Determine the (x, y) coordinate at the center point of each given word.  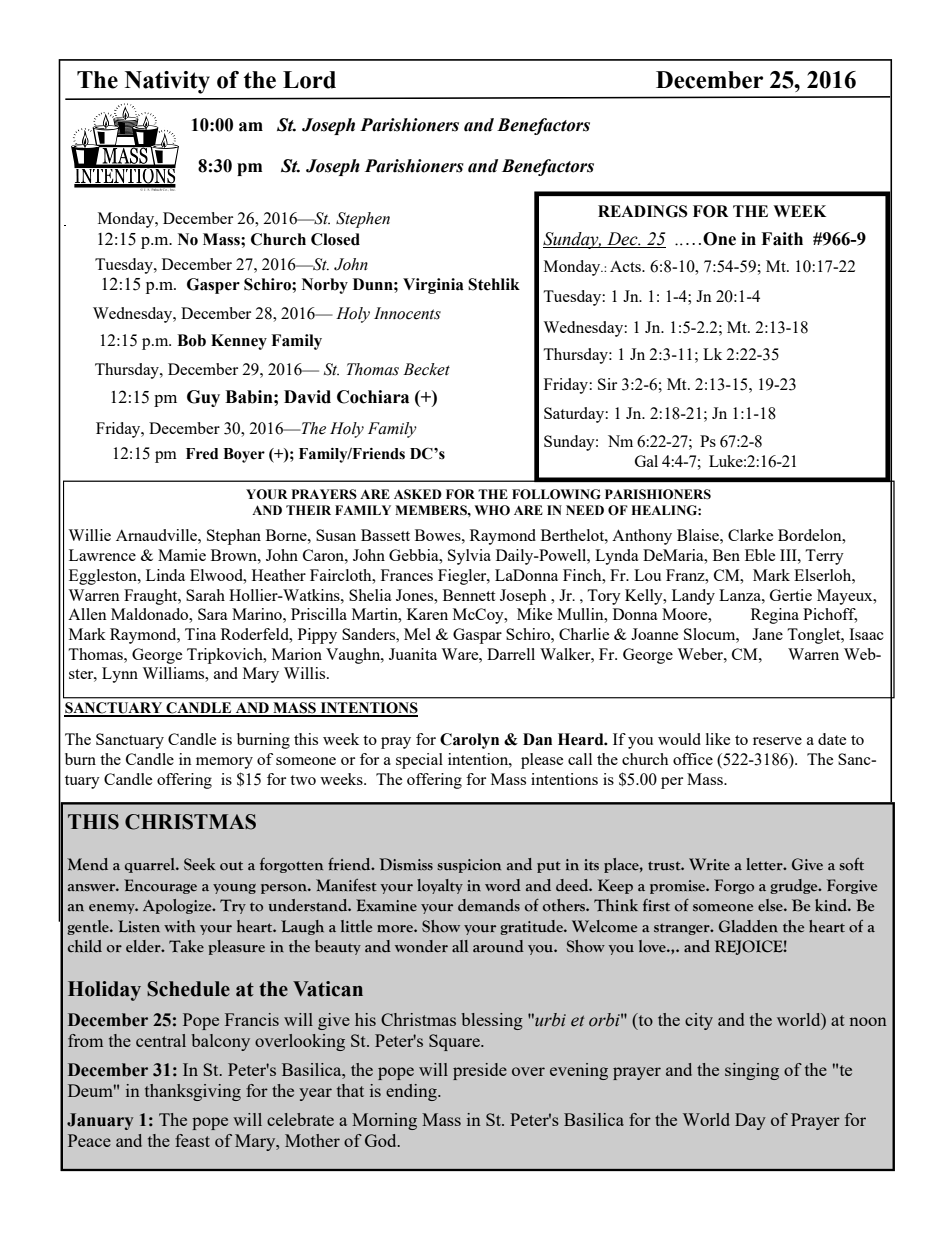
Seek (199, 864)
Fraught (152, 597)
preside (480, 1071)
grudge (795, 886)
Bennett (469, 595)
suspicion (469, 866)
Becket (426, 369)
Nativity (167, 82)
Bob (191, 340)
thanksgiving (193, 1092)
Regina (775, 616)
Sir (607, 384)
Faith (782, 239)
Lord (309, 80)
